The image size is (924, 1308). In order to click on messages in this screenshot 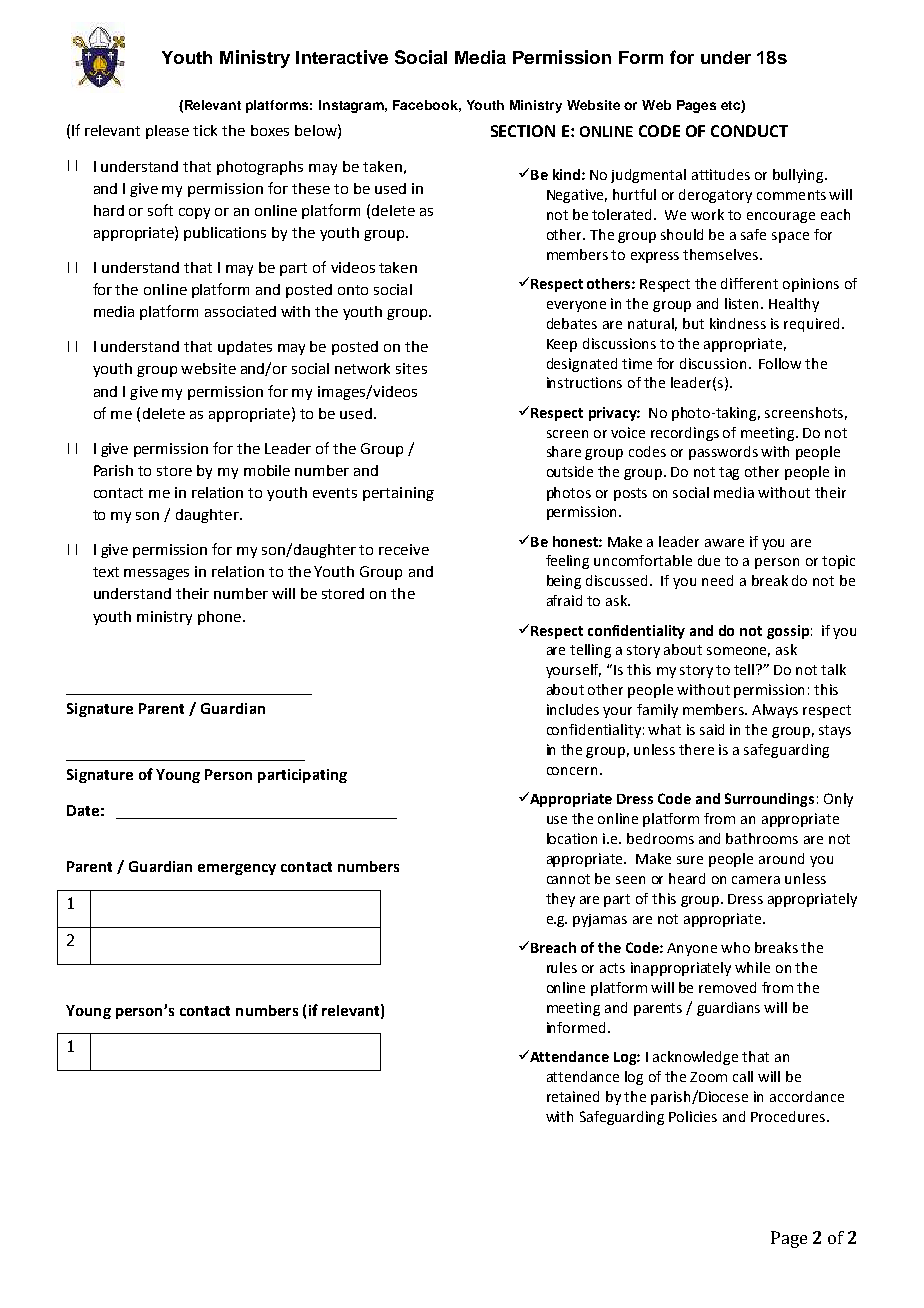, I will do `click(156, 574)`.
